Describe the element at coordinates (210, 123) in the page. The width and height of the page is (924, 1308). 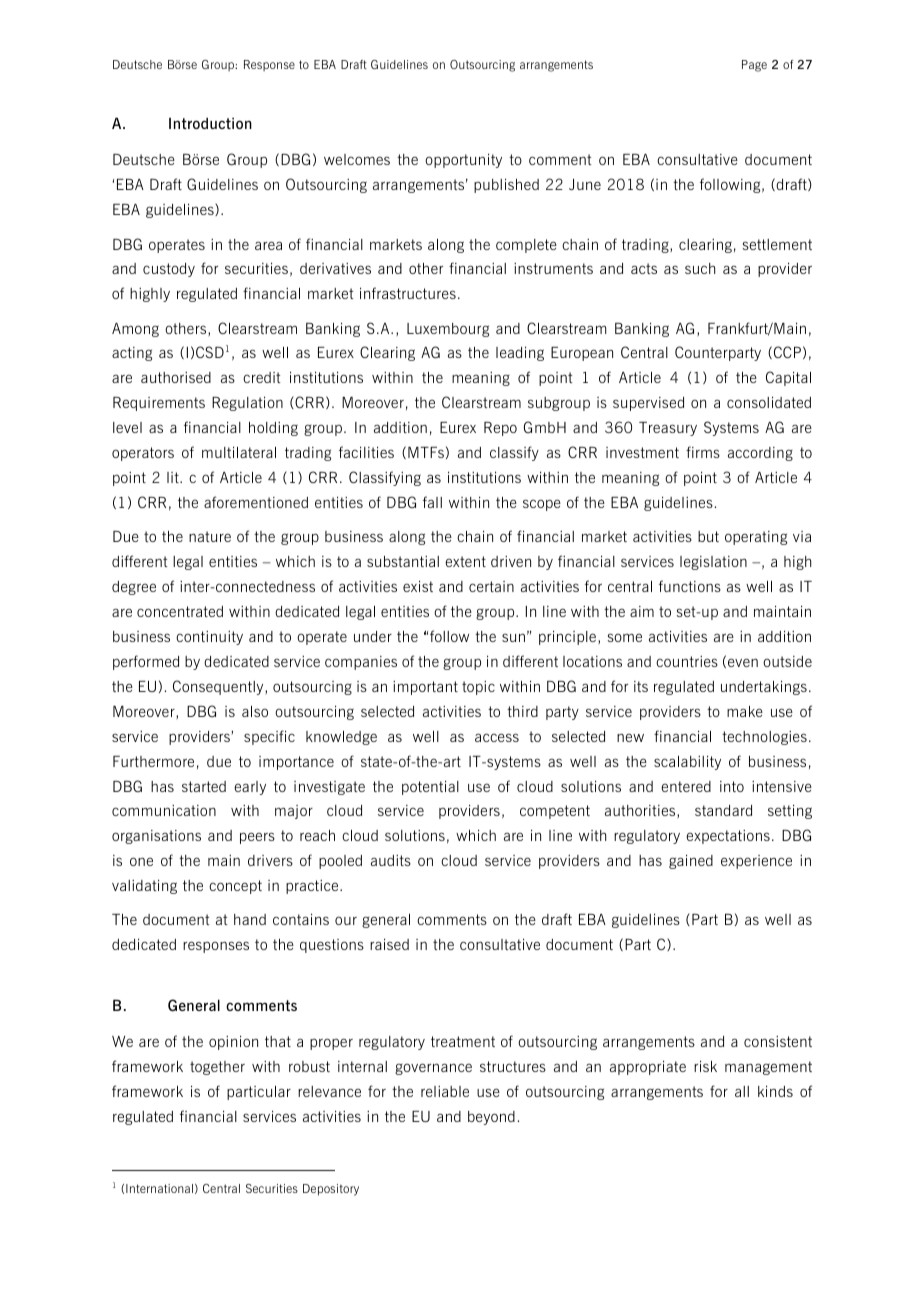
I see `Introduction` at that location.
